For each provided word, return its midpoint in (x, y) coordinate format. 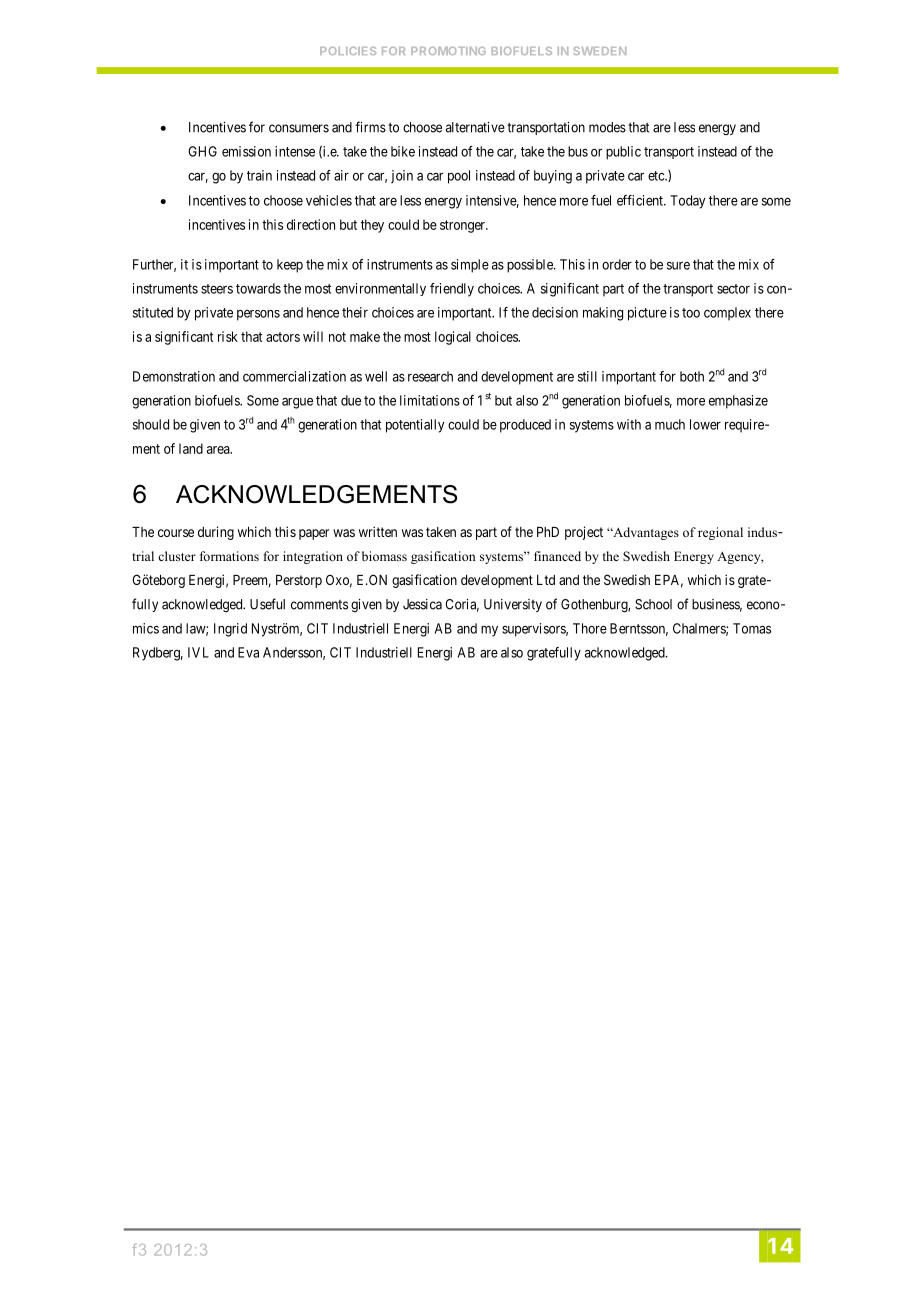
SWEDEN (599, 51)
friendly (452, 290)
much (670, 424)
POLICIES (348, 51)
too (691, 313)
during (216, 533)
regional (720, 533)
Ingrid (230, 630)
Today (687, 202)
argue (297, 403)
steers (217, 289)
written (378, 531)
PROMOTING (448, 51)
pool (459, 177)
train (259, 175)
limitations (430, 400)
